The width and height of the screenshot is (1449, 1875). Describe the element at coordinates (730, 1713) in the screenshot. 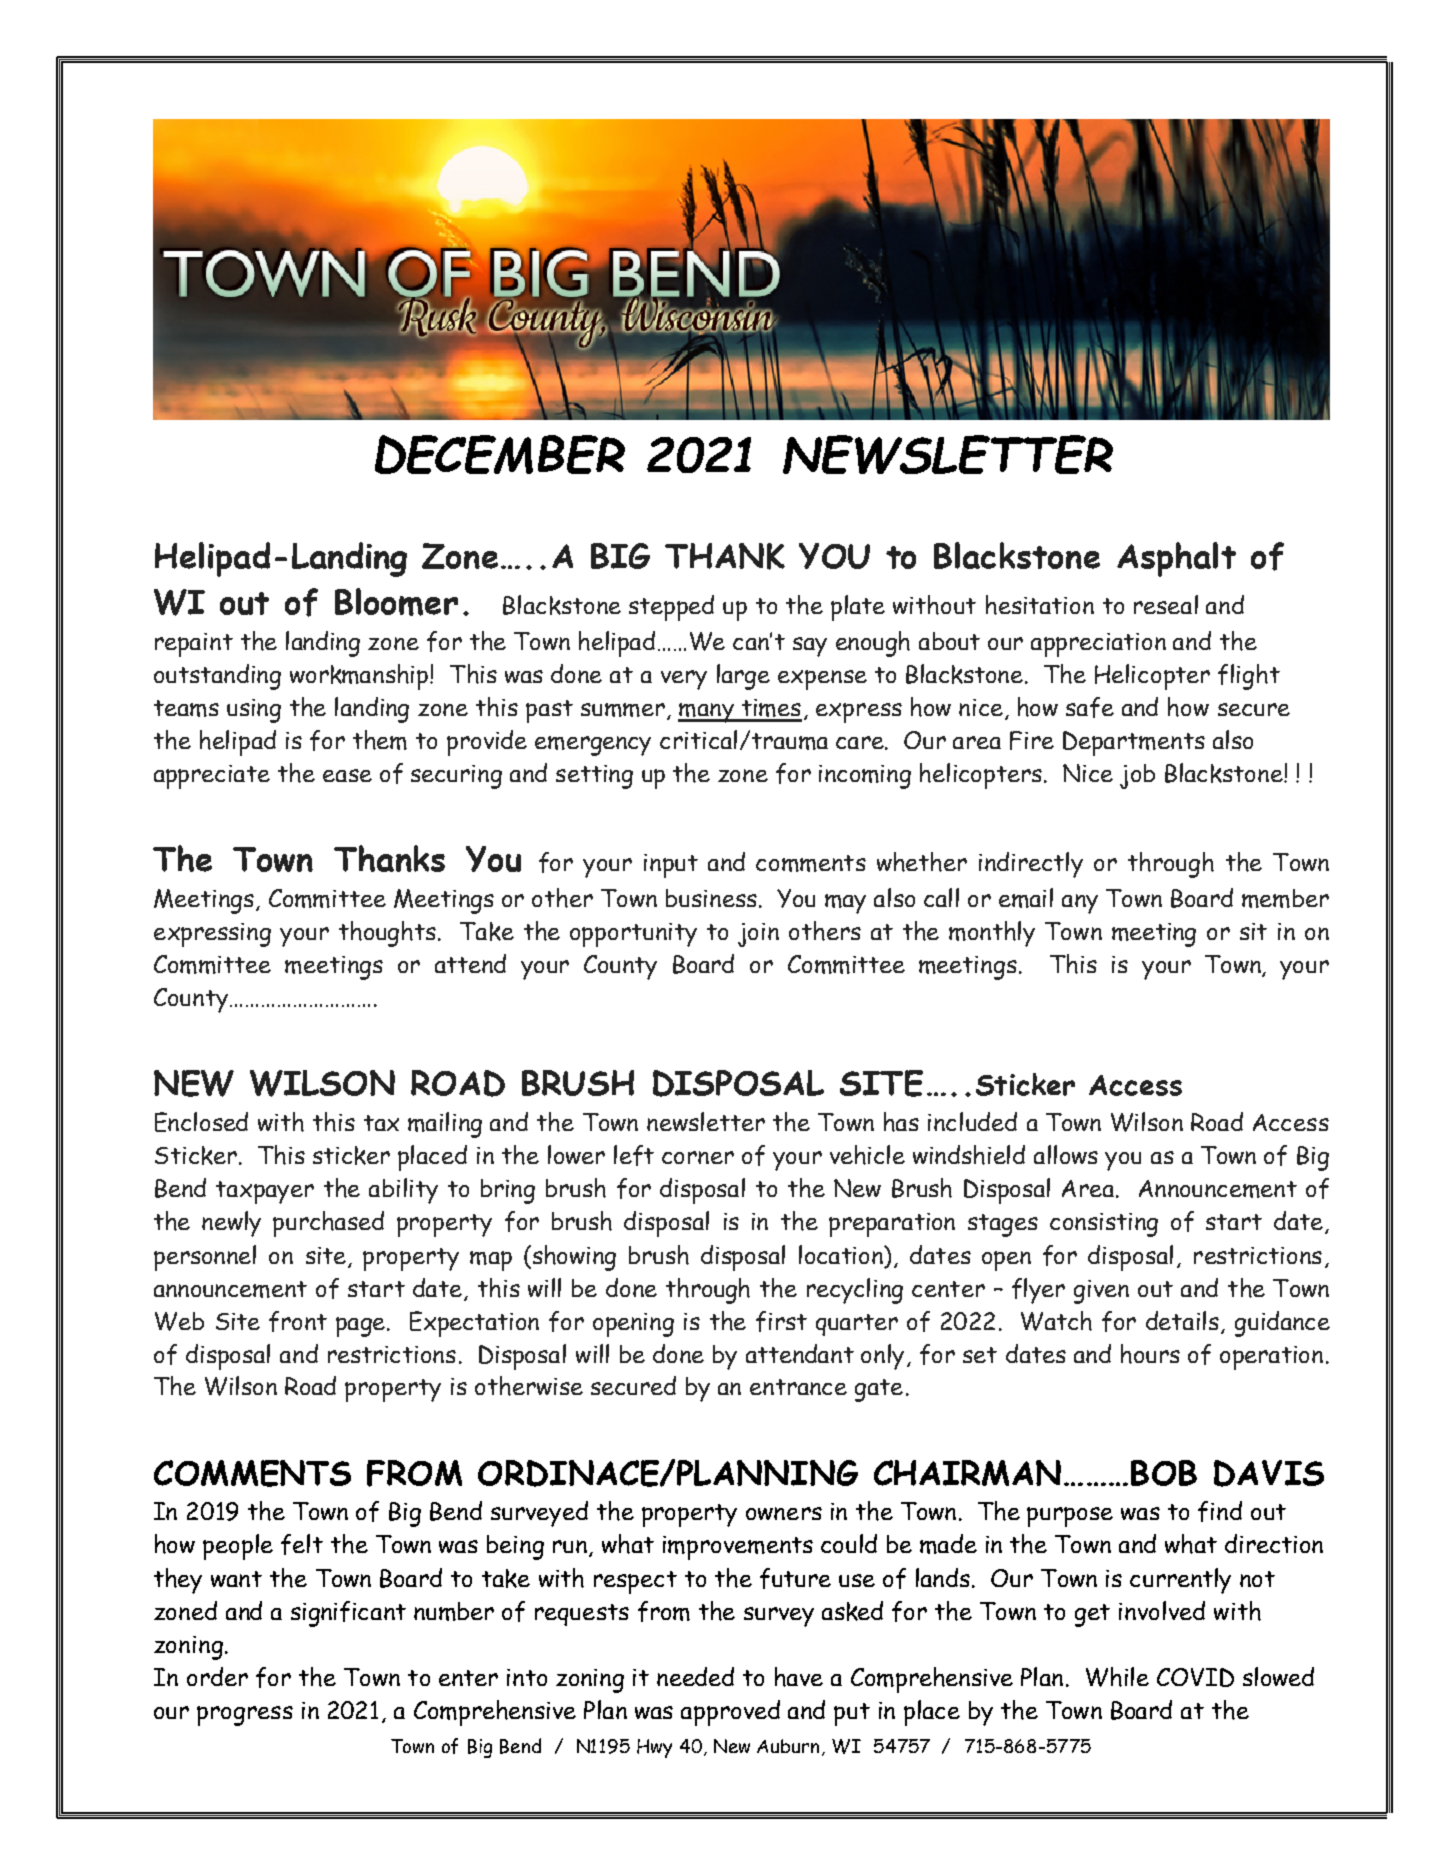

I see `approved` at that location.
